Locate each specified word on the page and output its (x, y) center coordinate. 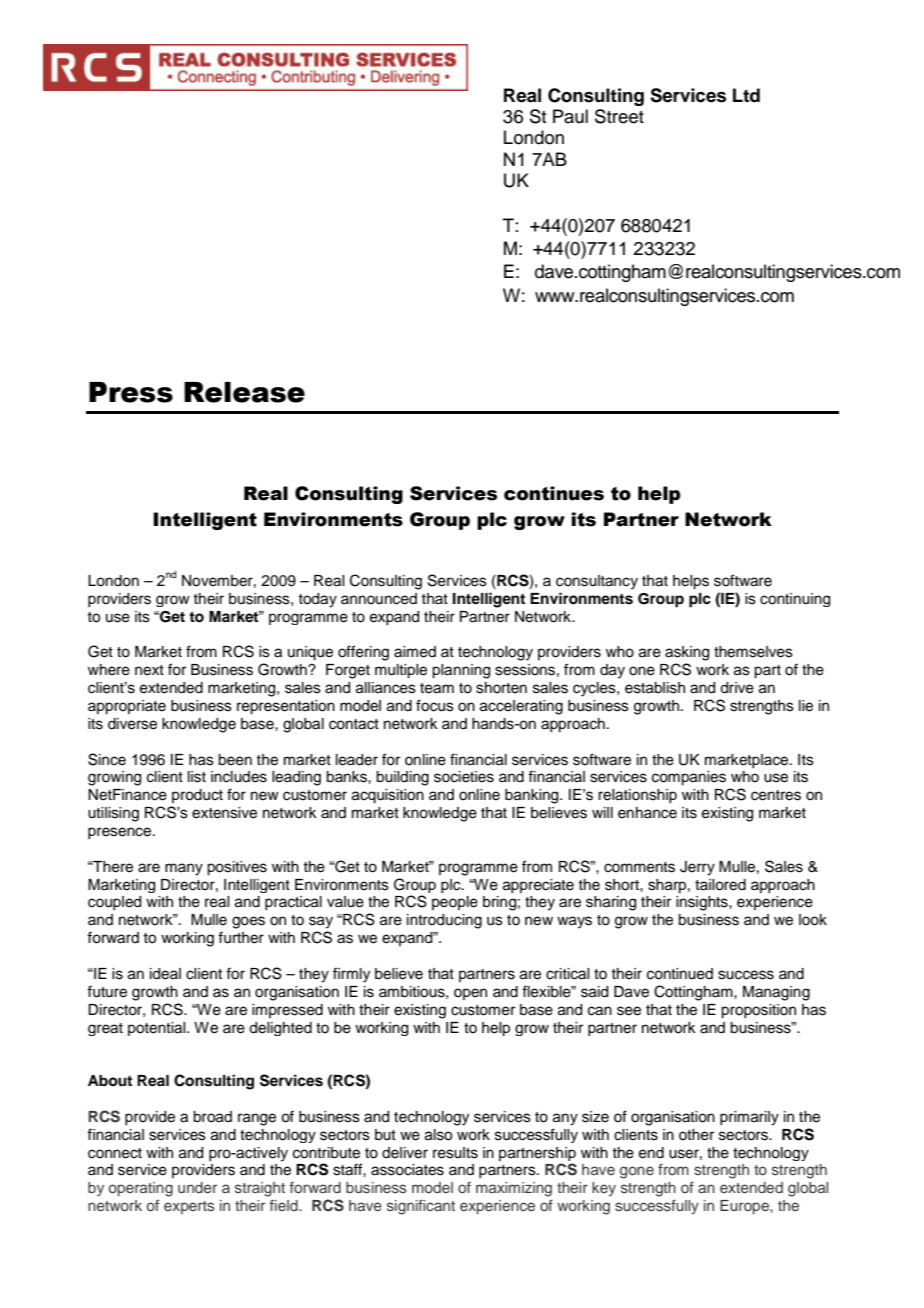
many (184, 869)
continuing (795, 600)
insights (703, 903)
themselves (753, 652)
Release (244, 392)
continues (554, 493)
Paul (570, 116)
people (455, 903)
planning (461, 671)
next (149, 670)
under (197, 1187)
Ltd (746, 95)
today (317, 600)
